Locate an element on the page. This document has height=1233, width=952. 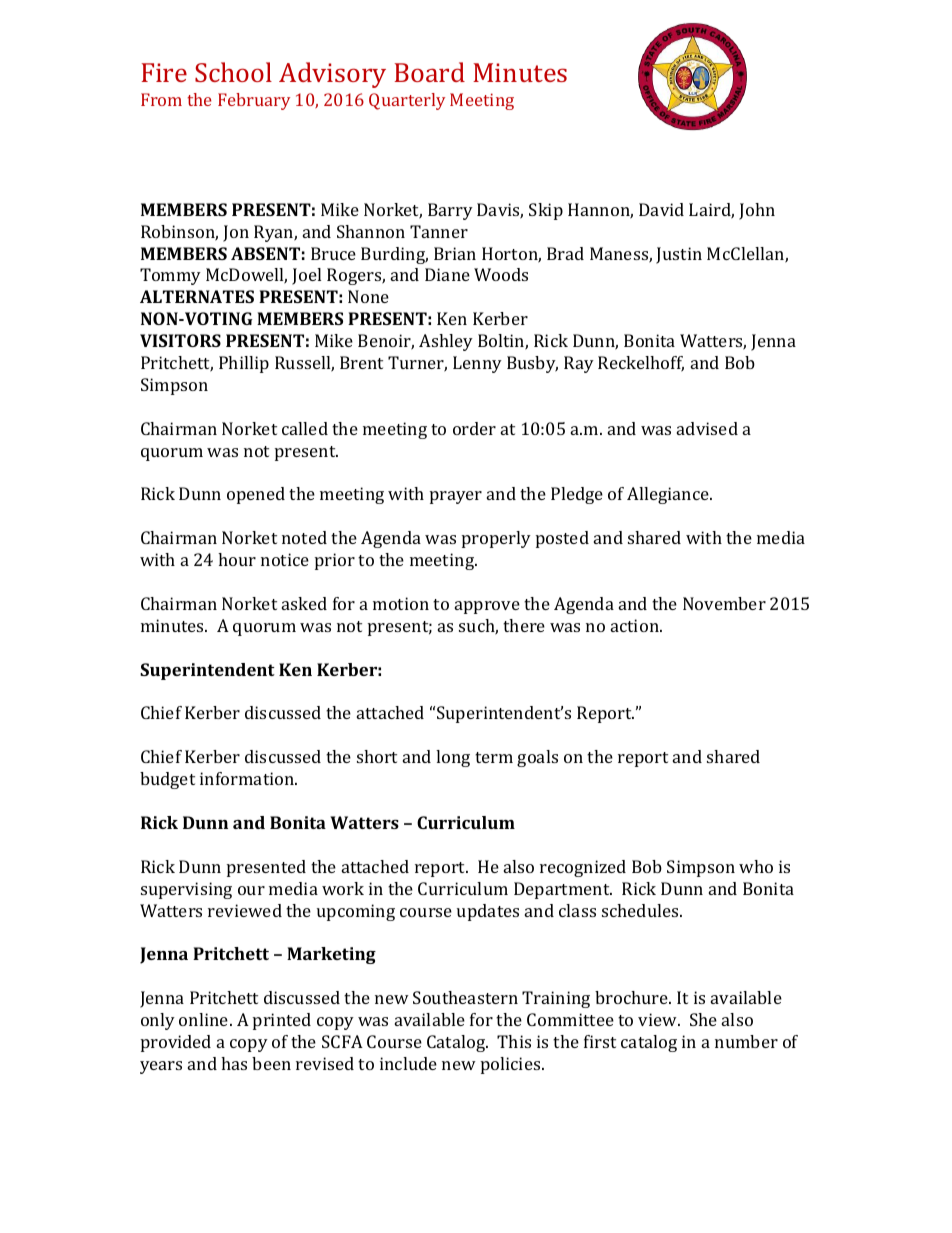
Southeastern is located at coordinates (465, 997).
